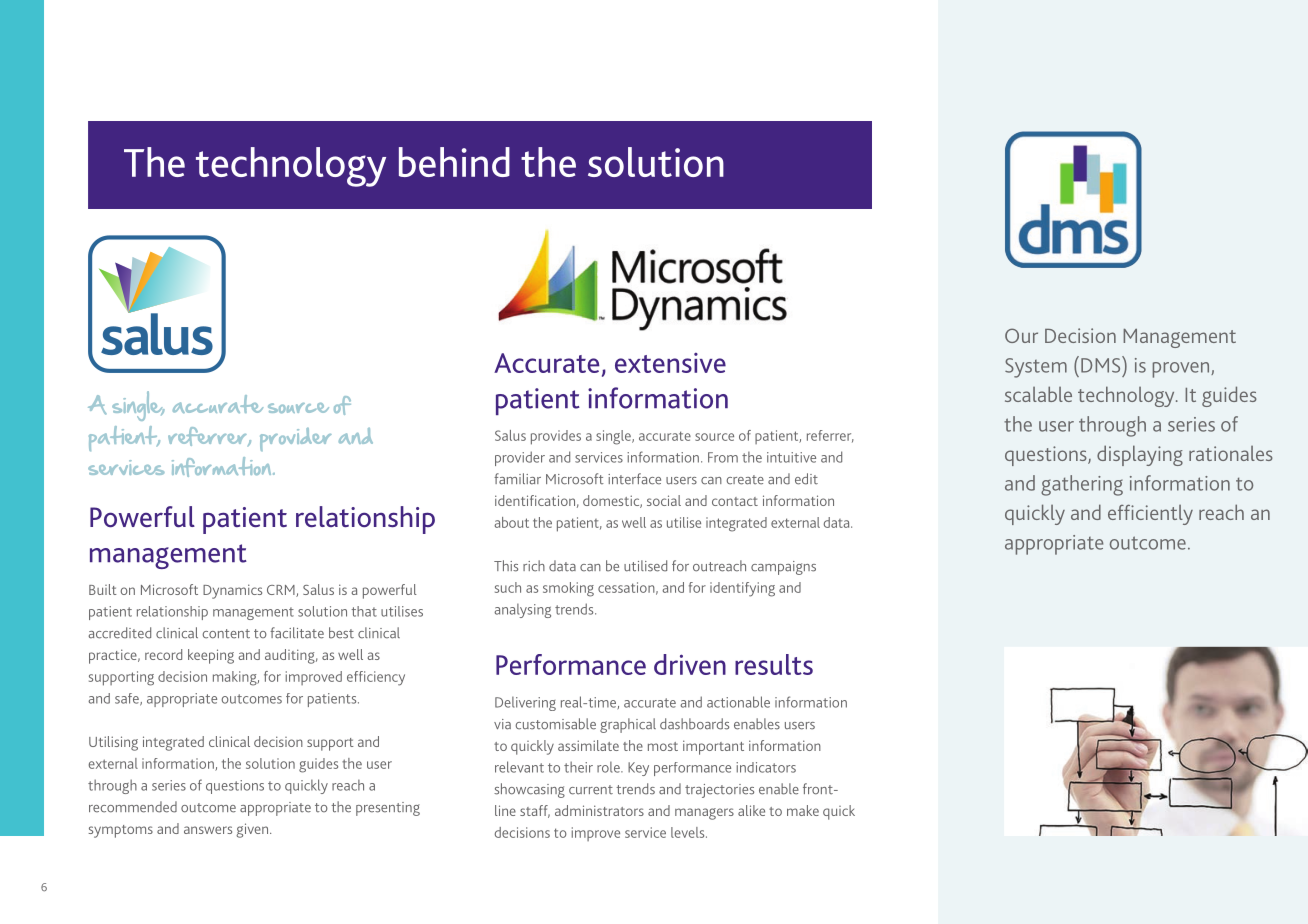 This image has height=924, width=1308. I want to click on keeping, so click(211, 656).
